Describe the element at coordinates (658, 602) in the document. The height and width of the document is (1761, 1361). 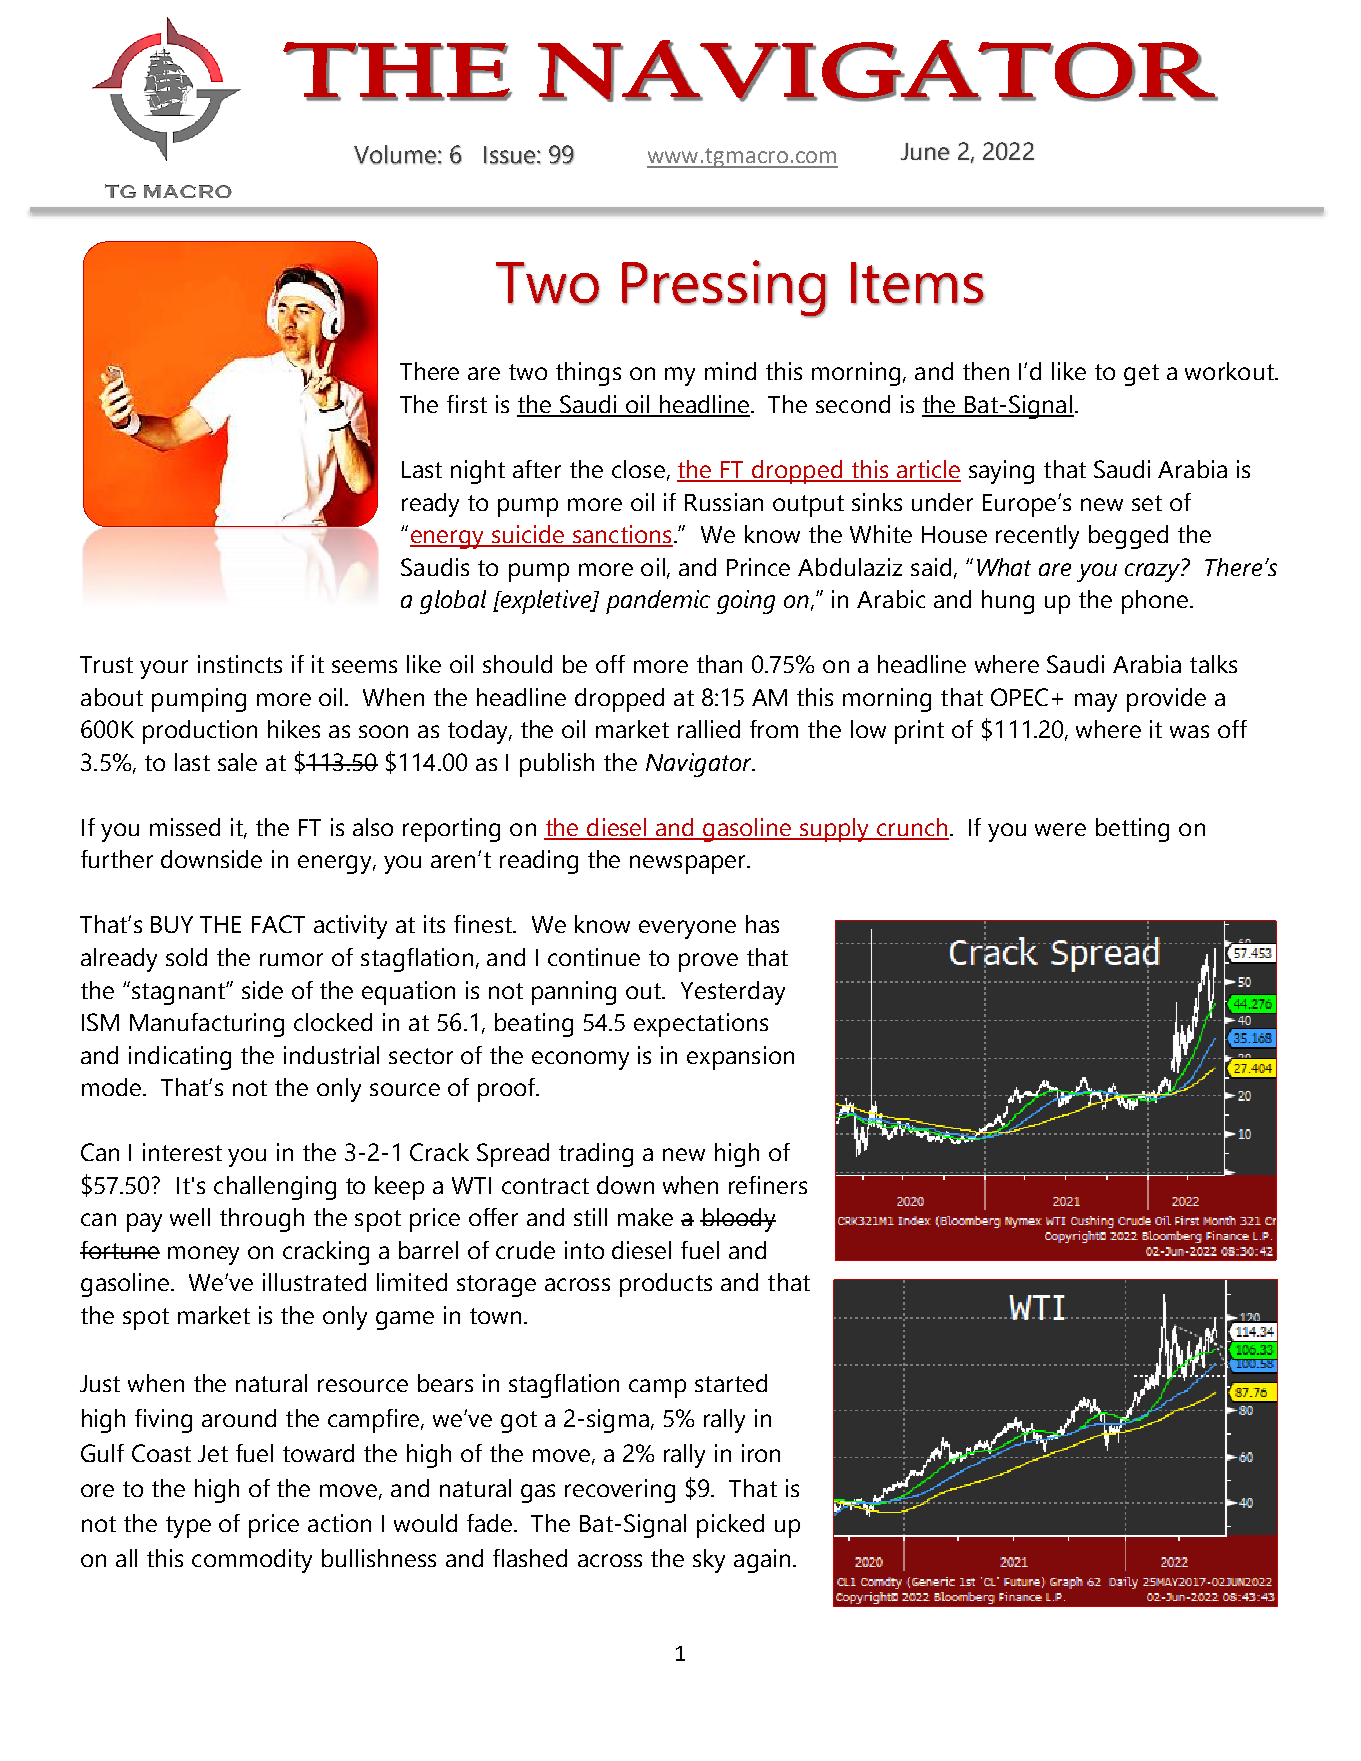
I see `pandemic` at that location.
